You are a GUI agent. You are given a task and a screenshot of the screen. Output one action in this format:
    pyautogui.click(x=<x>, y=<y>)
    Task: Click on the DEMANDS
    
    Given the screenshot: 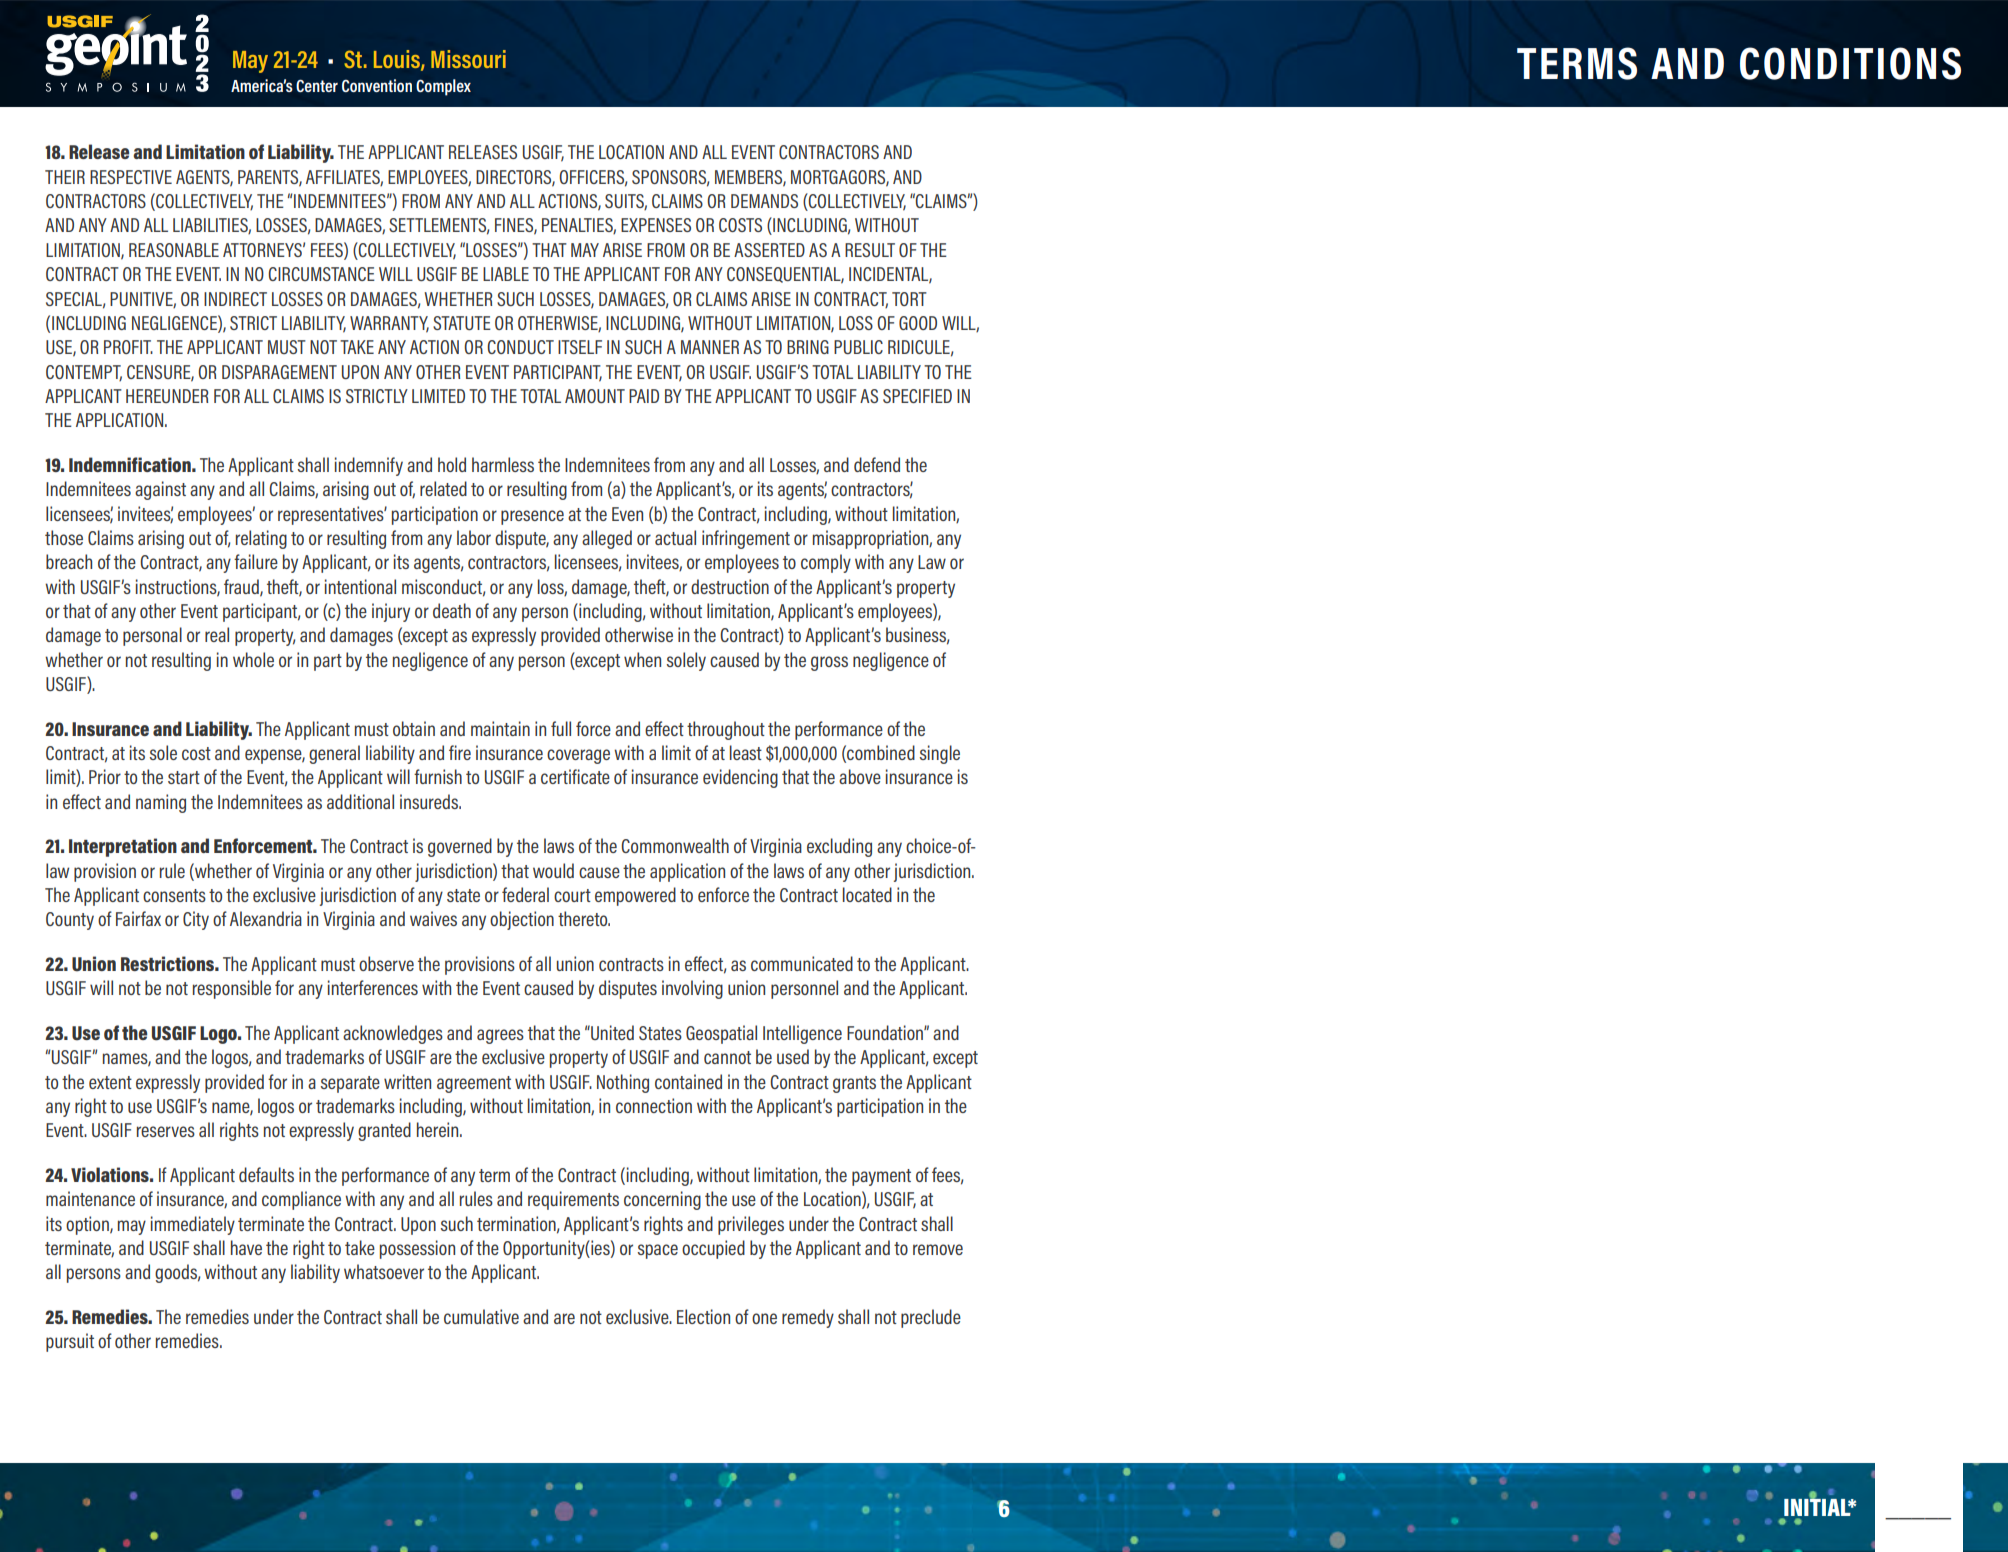 What is the action you would take?
    pyautogui.click(x=764, y=201)
